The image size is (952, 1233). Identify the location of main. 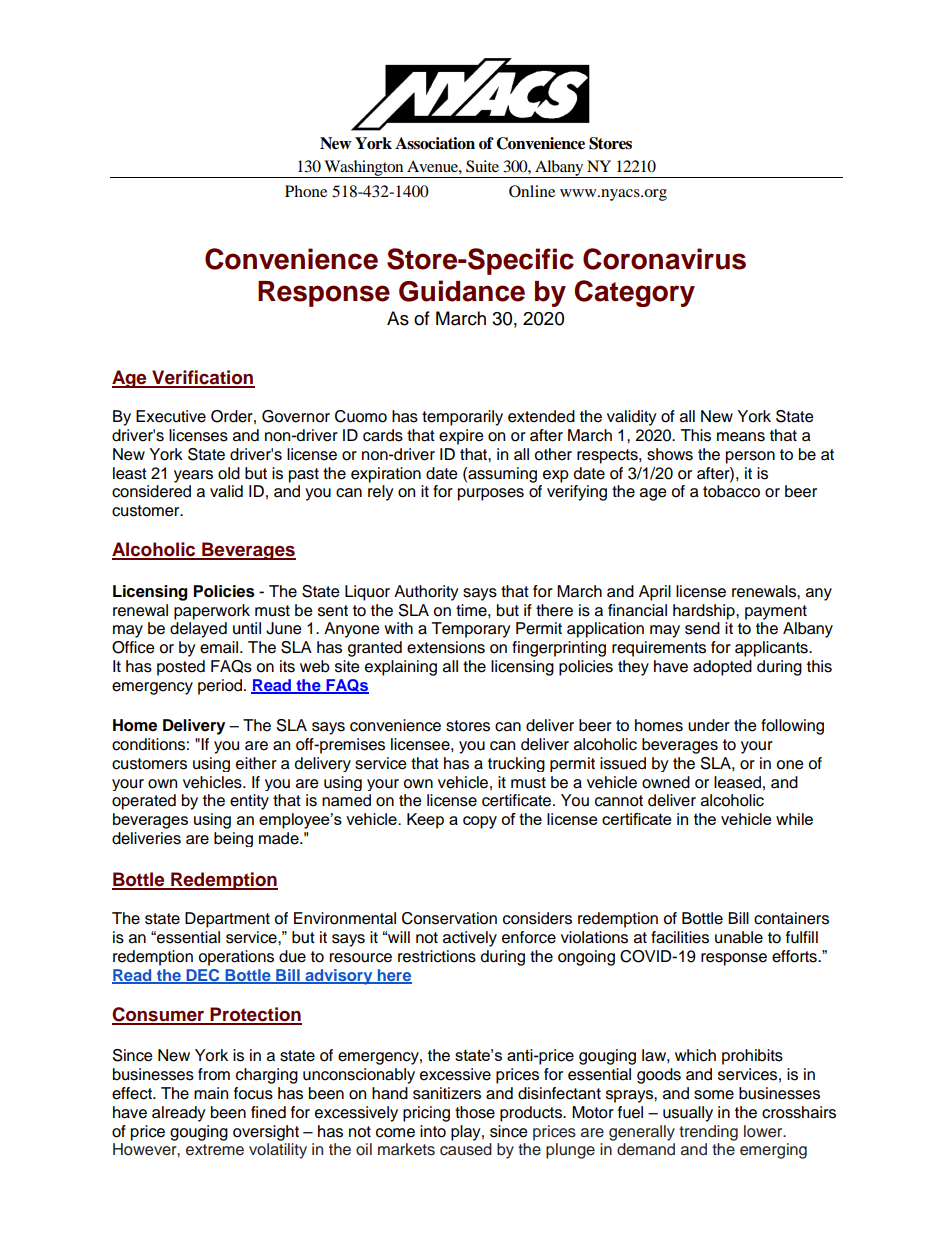
(211, 1093).
